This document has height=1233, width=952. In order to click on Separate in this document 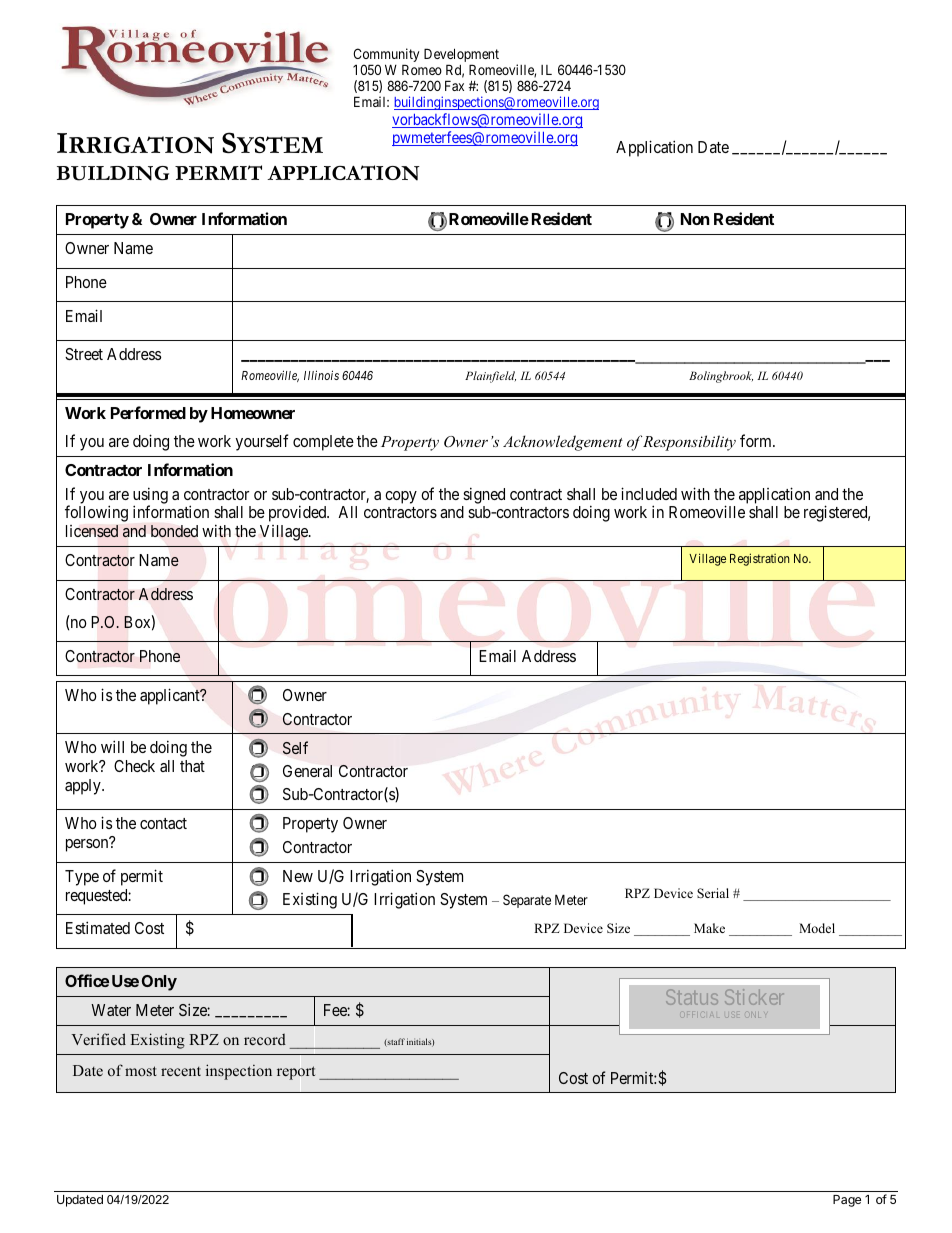, I will do `click(527, 901)`.
